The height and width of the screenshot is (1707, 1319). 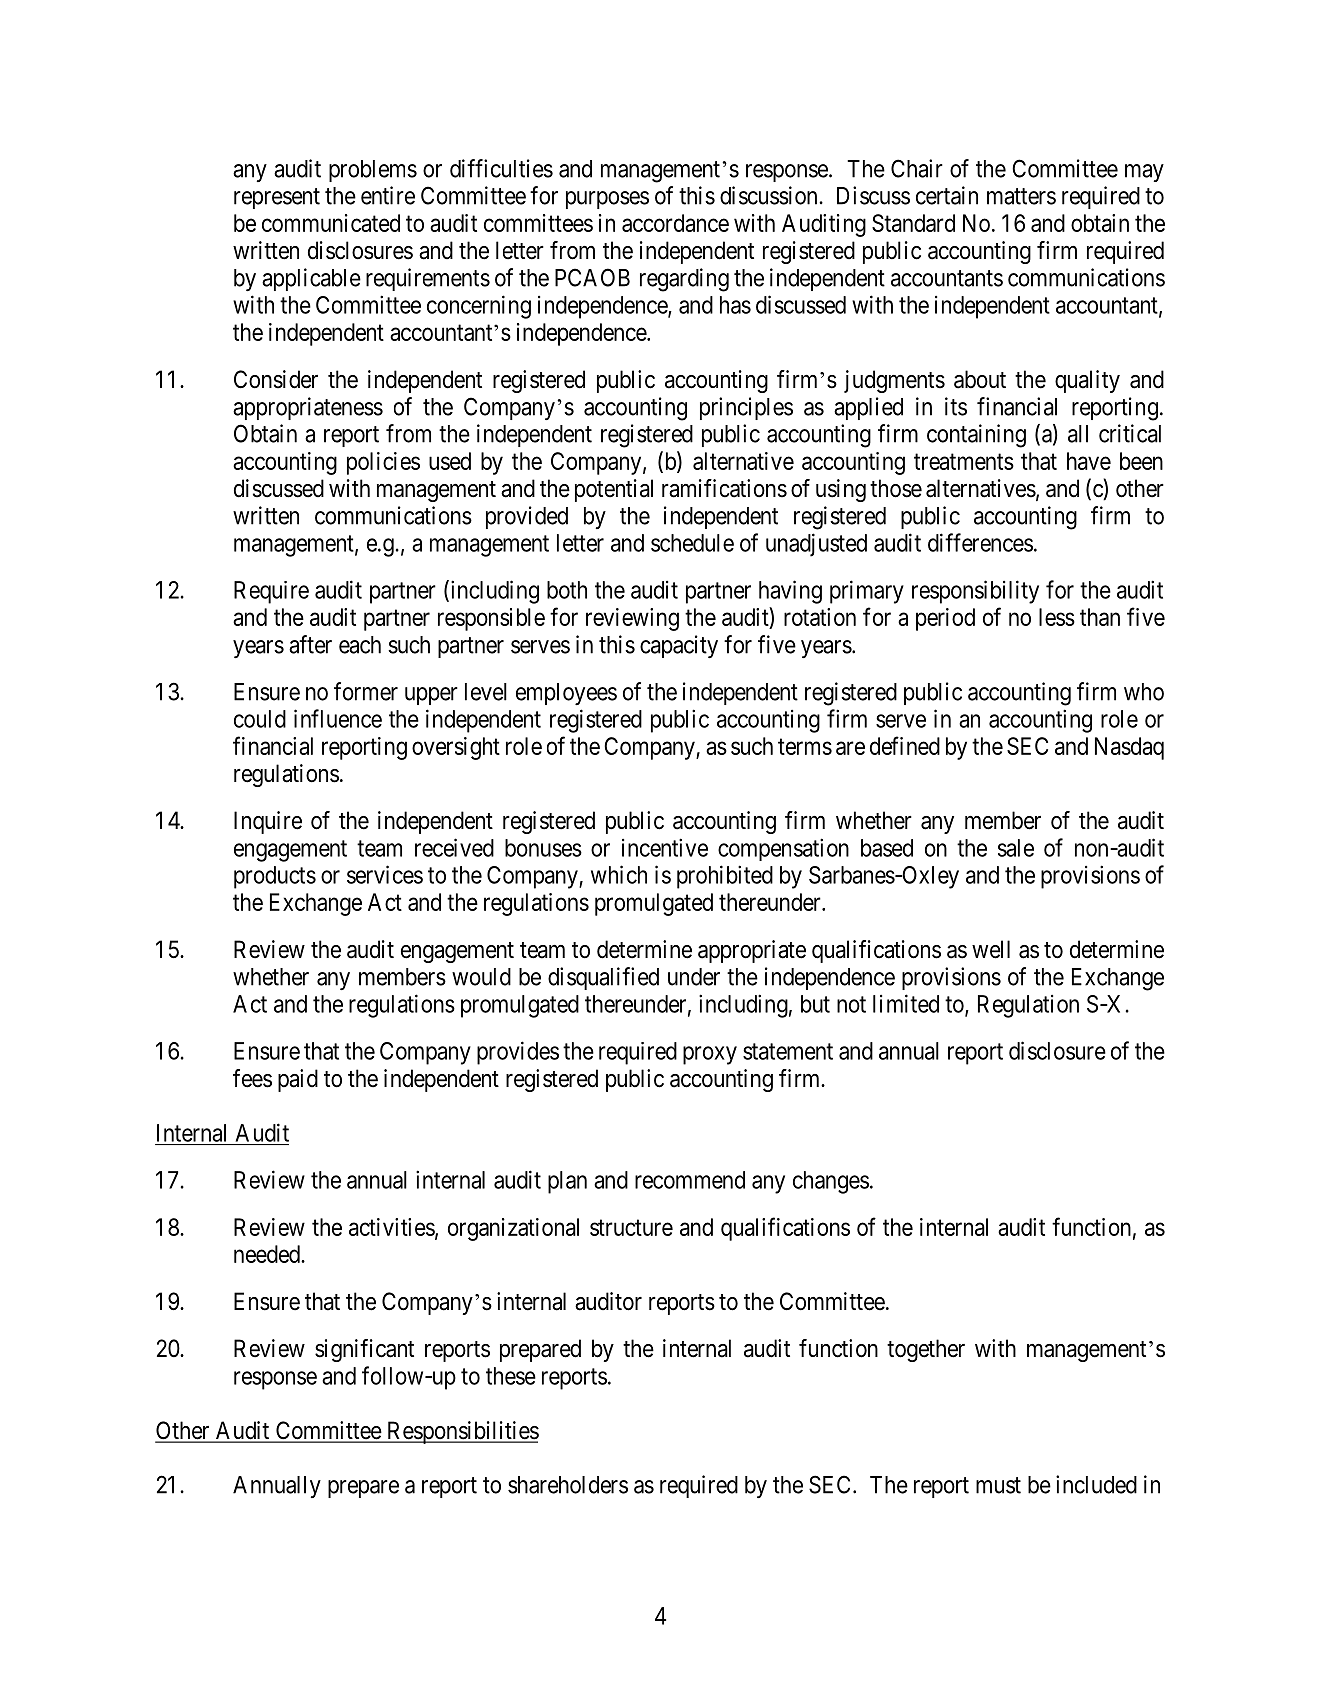 I want to click on accordance, so click(x=675, y=223).
